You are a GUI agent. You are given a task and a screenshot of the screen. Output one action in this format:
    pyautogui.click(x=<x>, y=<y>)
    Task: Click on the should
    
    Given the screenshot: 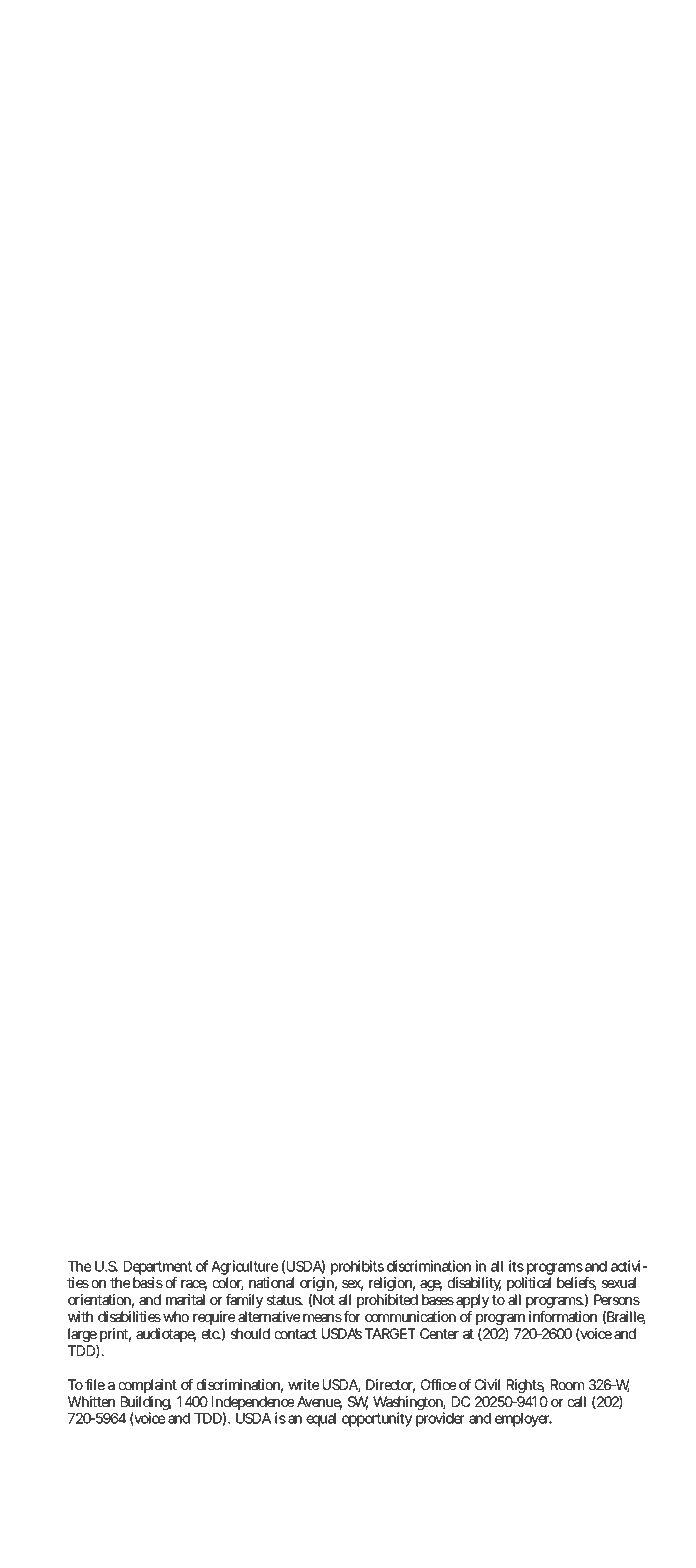 What is the action you would take?
    pyautogui.click(x=250, y=1333)
